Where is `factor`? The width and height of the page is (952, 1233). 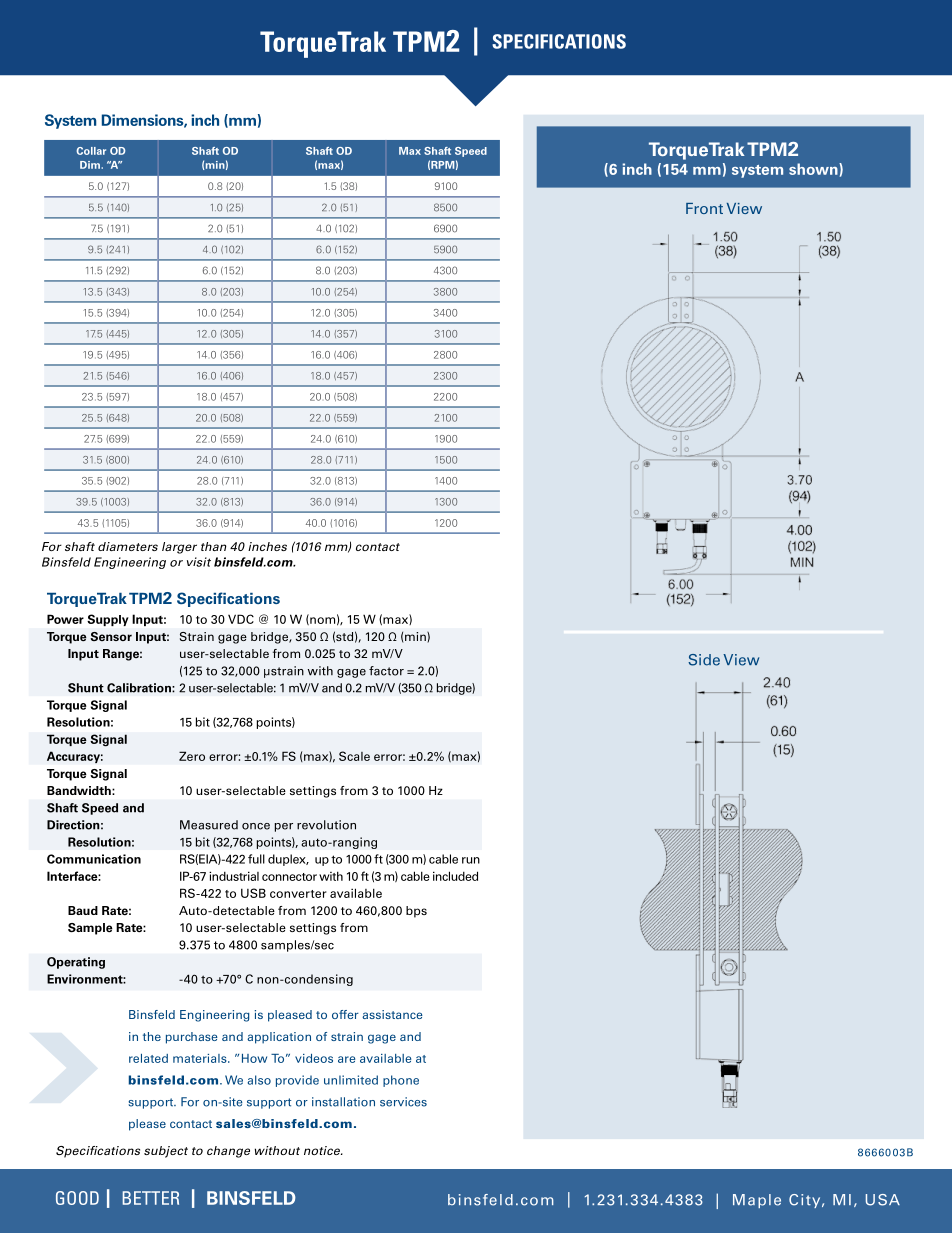
factor is located at coordinates (386, 671).
